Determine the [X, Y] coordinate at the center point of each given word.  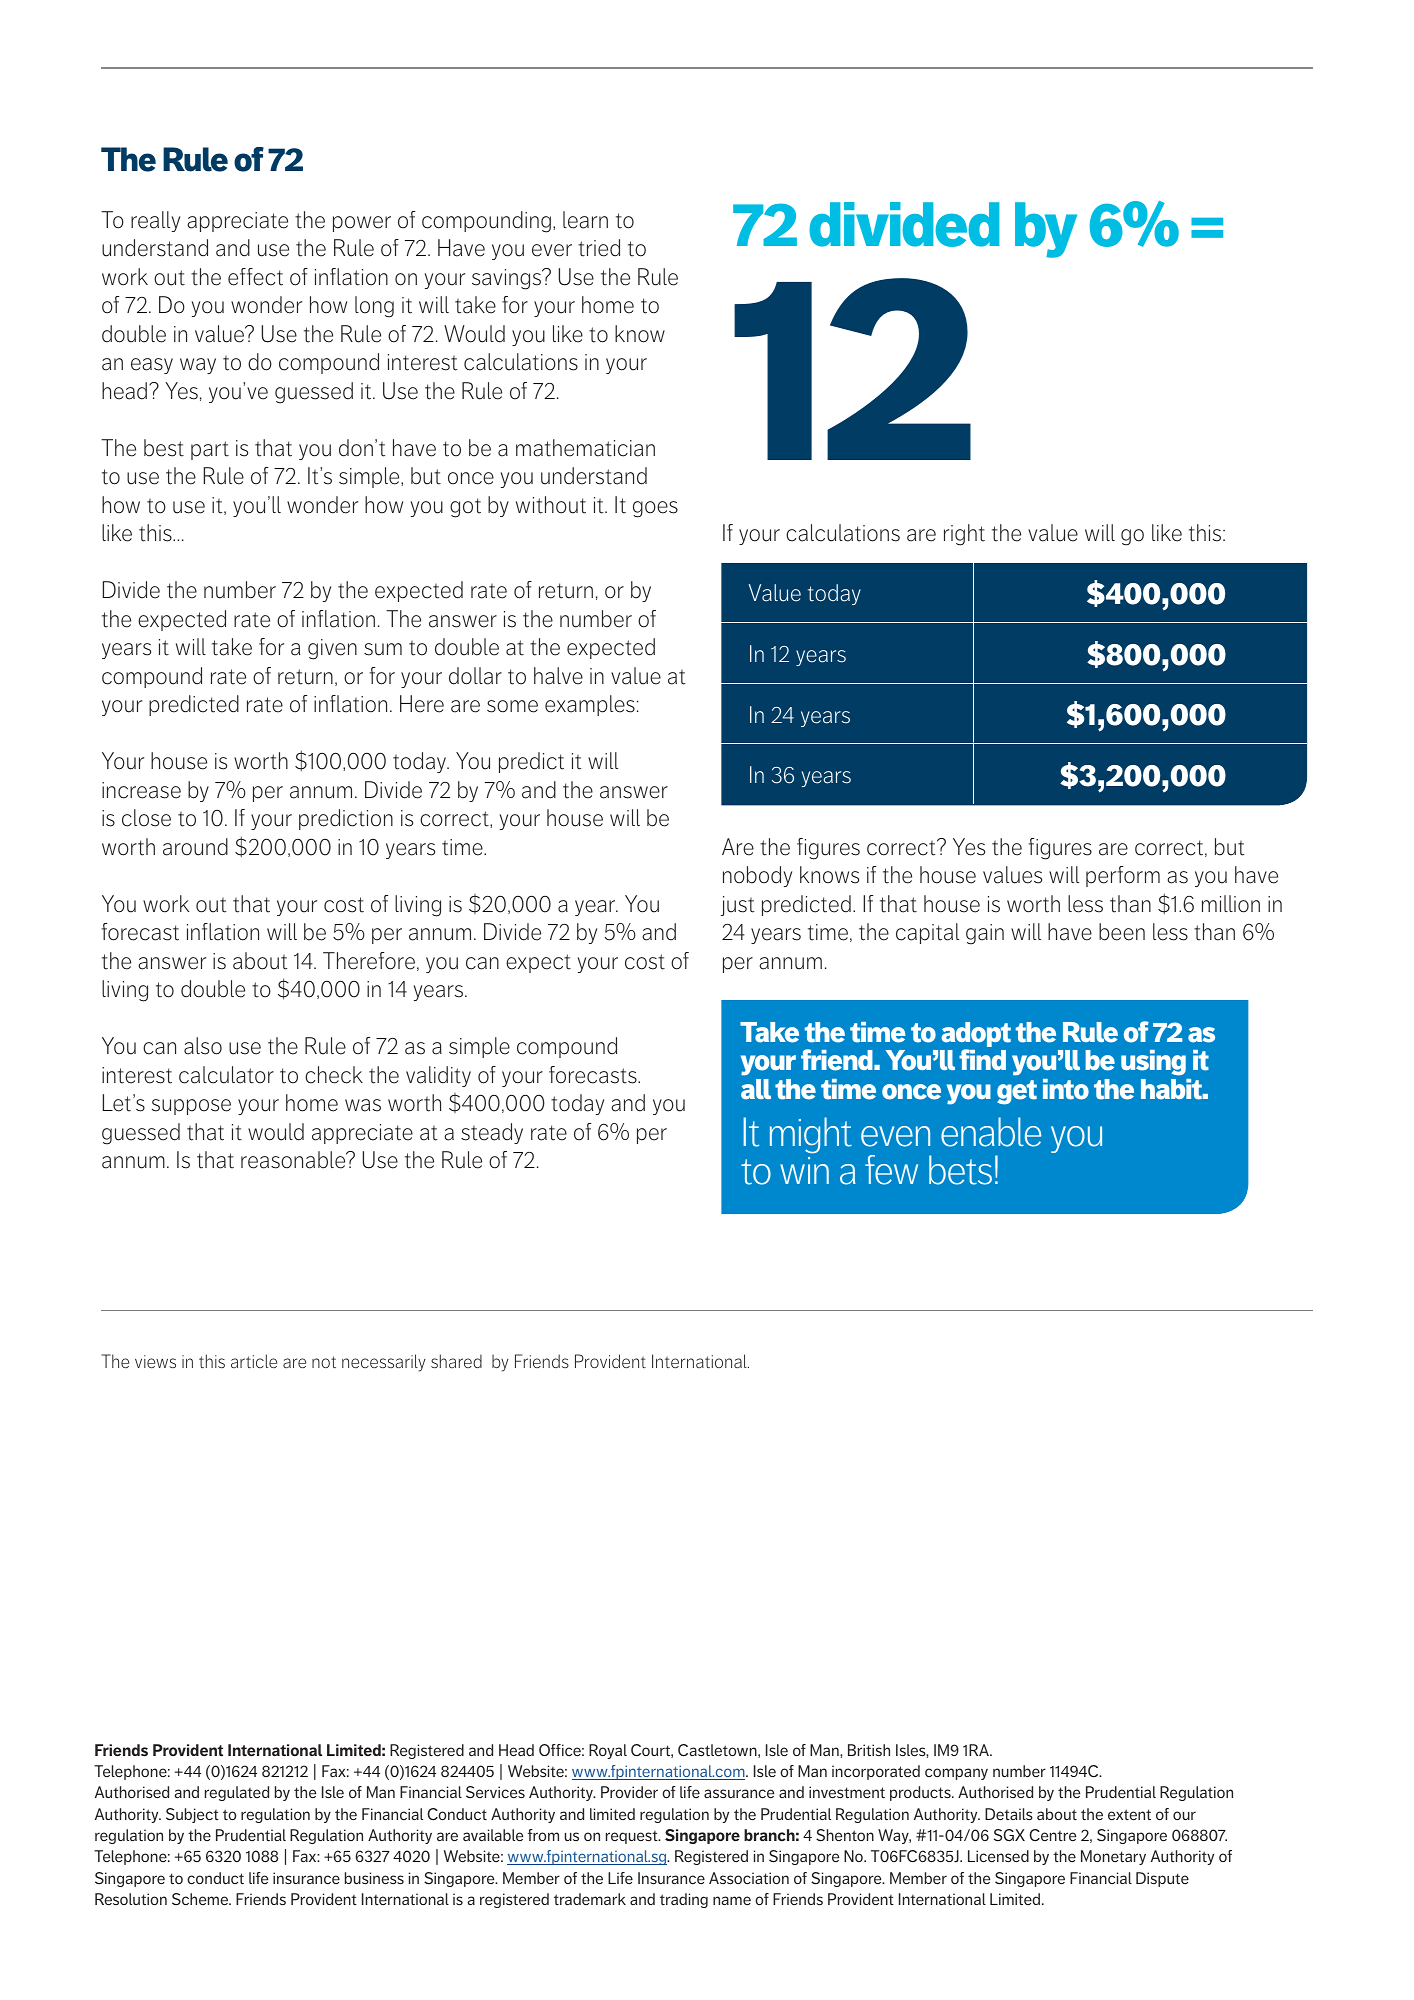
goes [655, 509]
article [254, 1361]
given [332, 649]
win [804, 1170]
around [195, 847]
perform [1123, 876]
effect [255, 277]
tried [599, 248]
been [1122, 932]
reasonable [294, 1160]
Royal [608, 1751]
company [956, 1774]
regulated [237, 1793]
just [737, 906]
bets [960, 1170]
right [964, 535]
